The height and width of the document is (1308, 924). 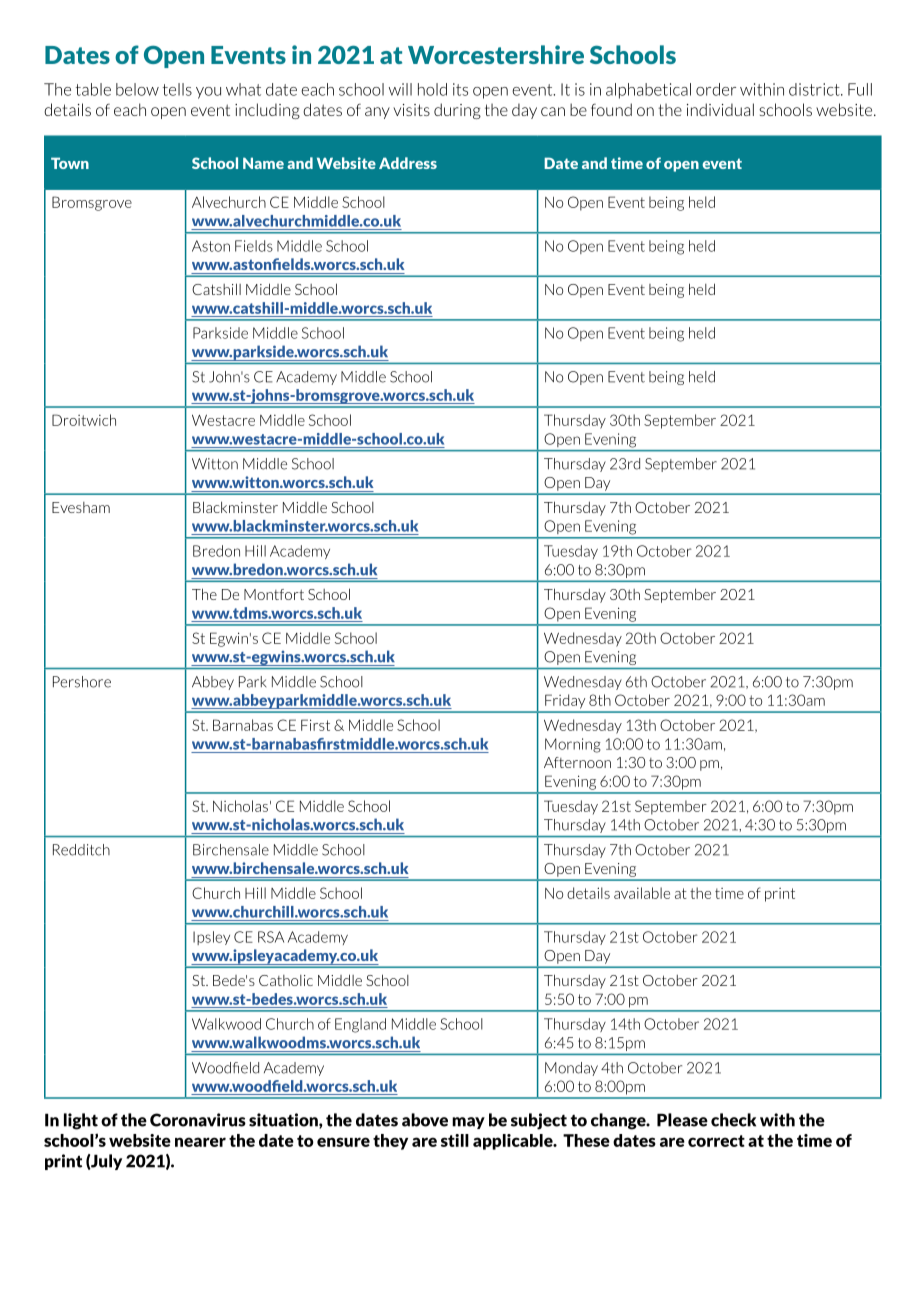 What do you see at coordinates (577, 762) in the document?
I see `Afternoon` at bounding box center [577, 762].
